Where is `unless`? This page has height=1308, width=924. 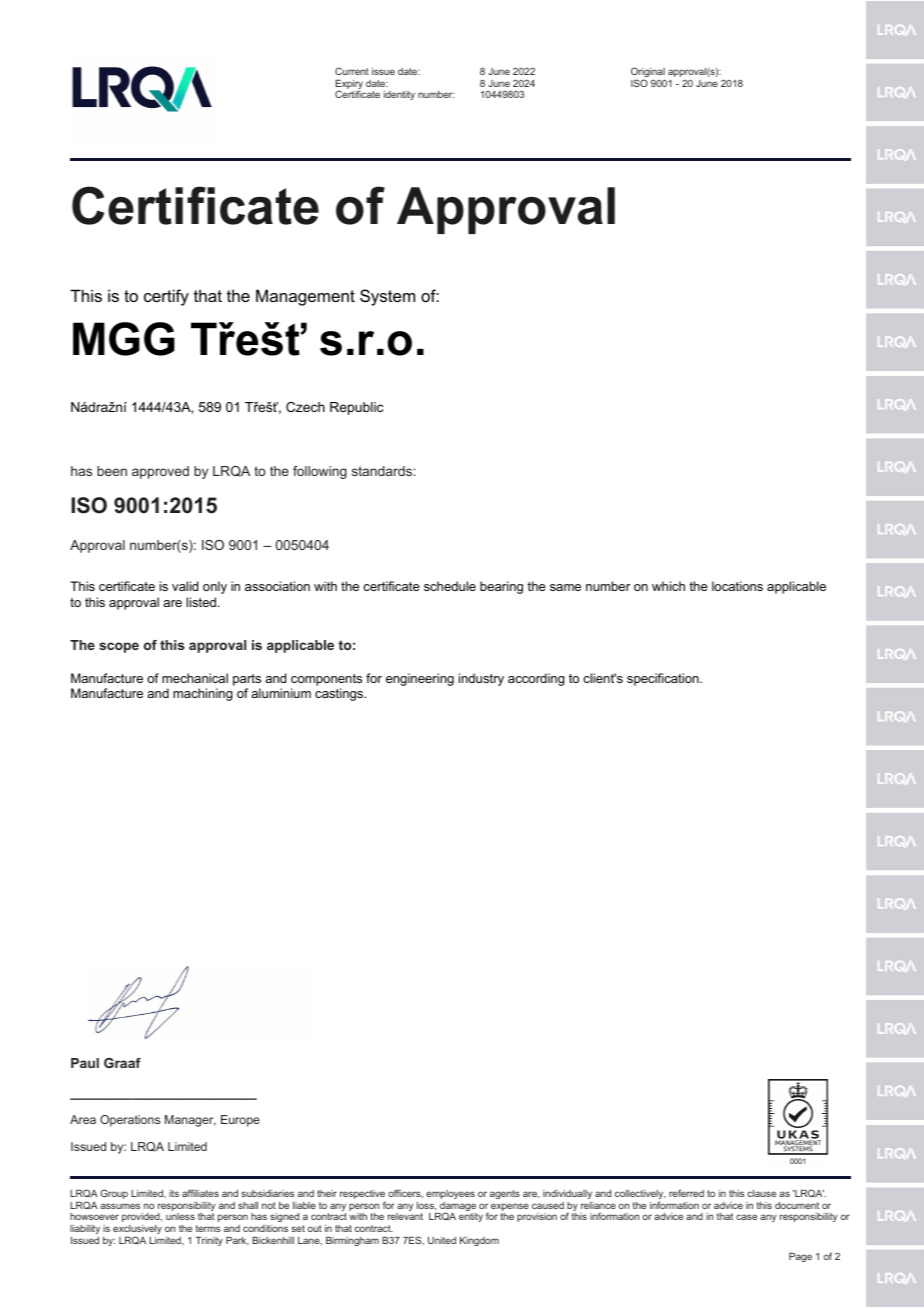 unless is located at coordinates (180, 1216).
